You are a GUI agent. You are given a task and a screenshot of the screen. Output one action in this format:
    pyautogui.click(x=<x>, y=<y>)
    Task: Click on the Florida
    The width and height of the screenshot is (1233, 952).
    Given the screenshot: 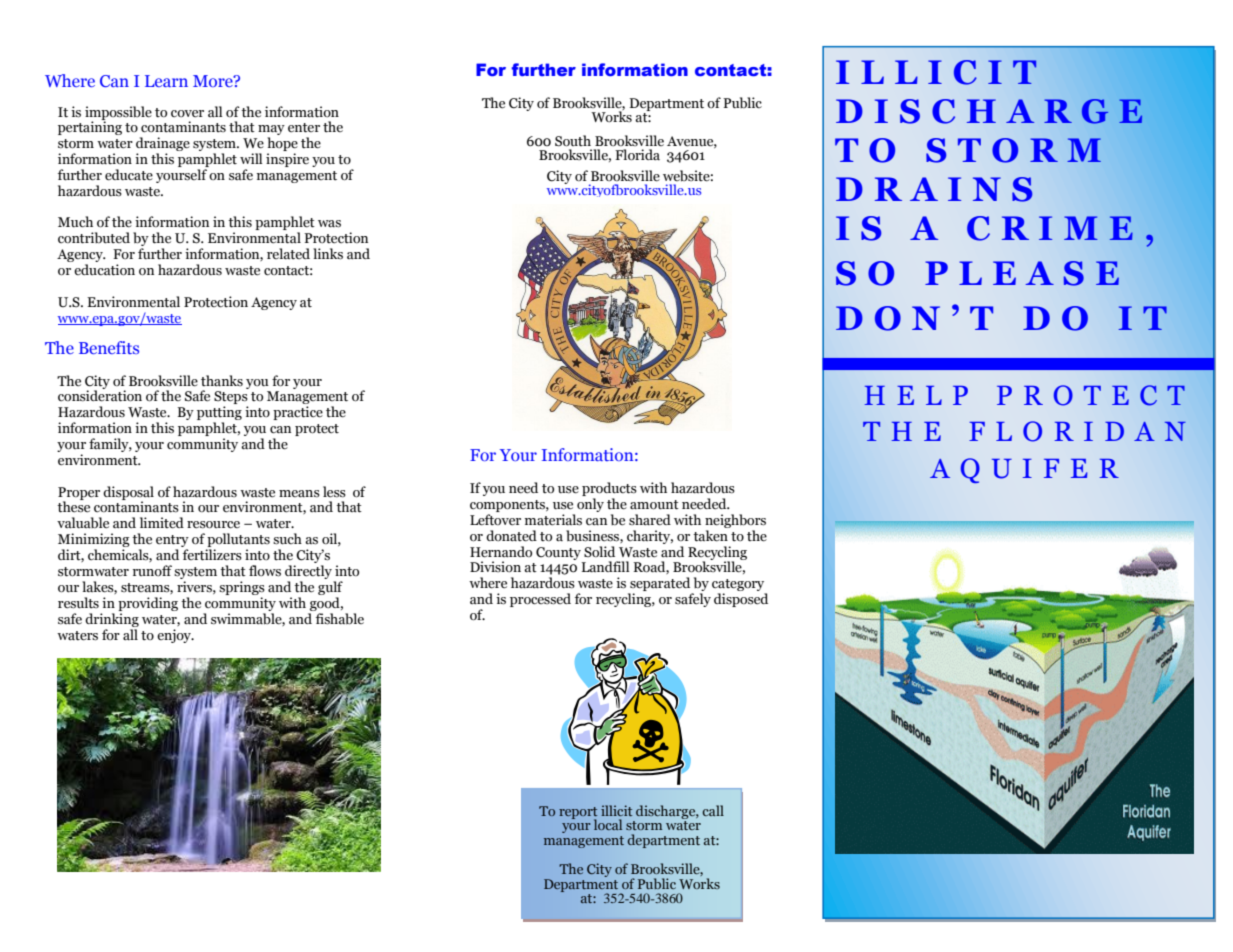 What is the action you would take?
    pyautogui.click(x=637, y=155)
